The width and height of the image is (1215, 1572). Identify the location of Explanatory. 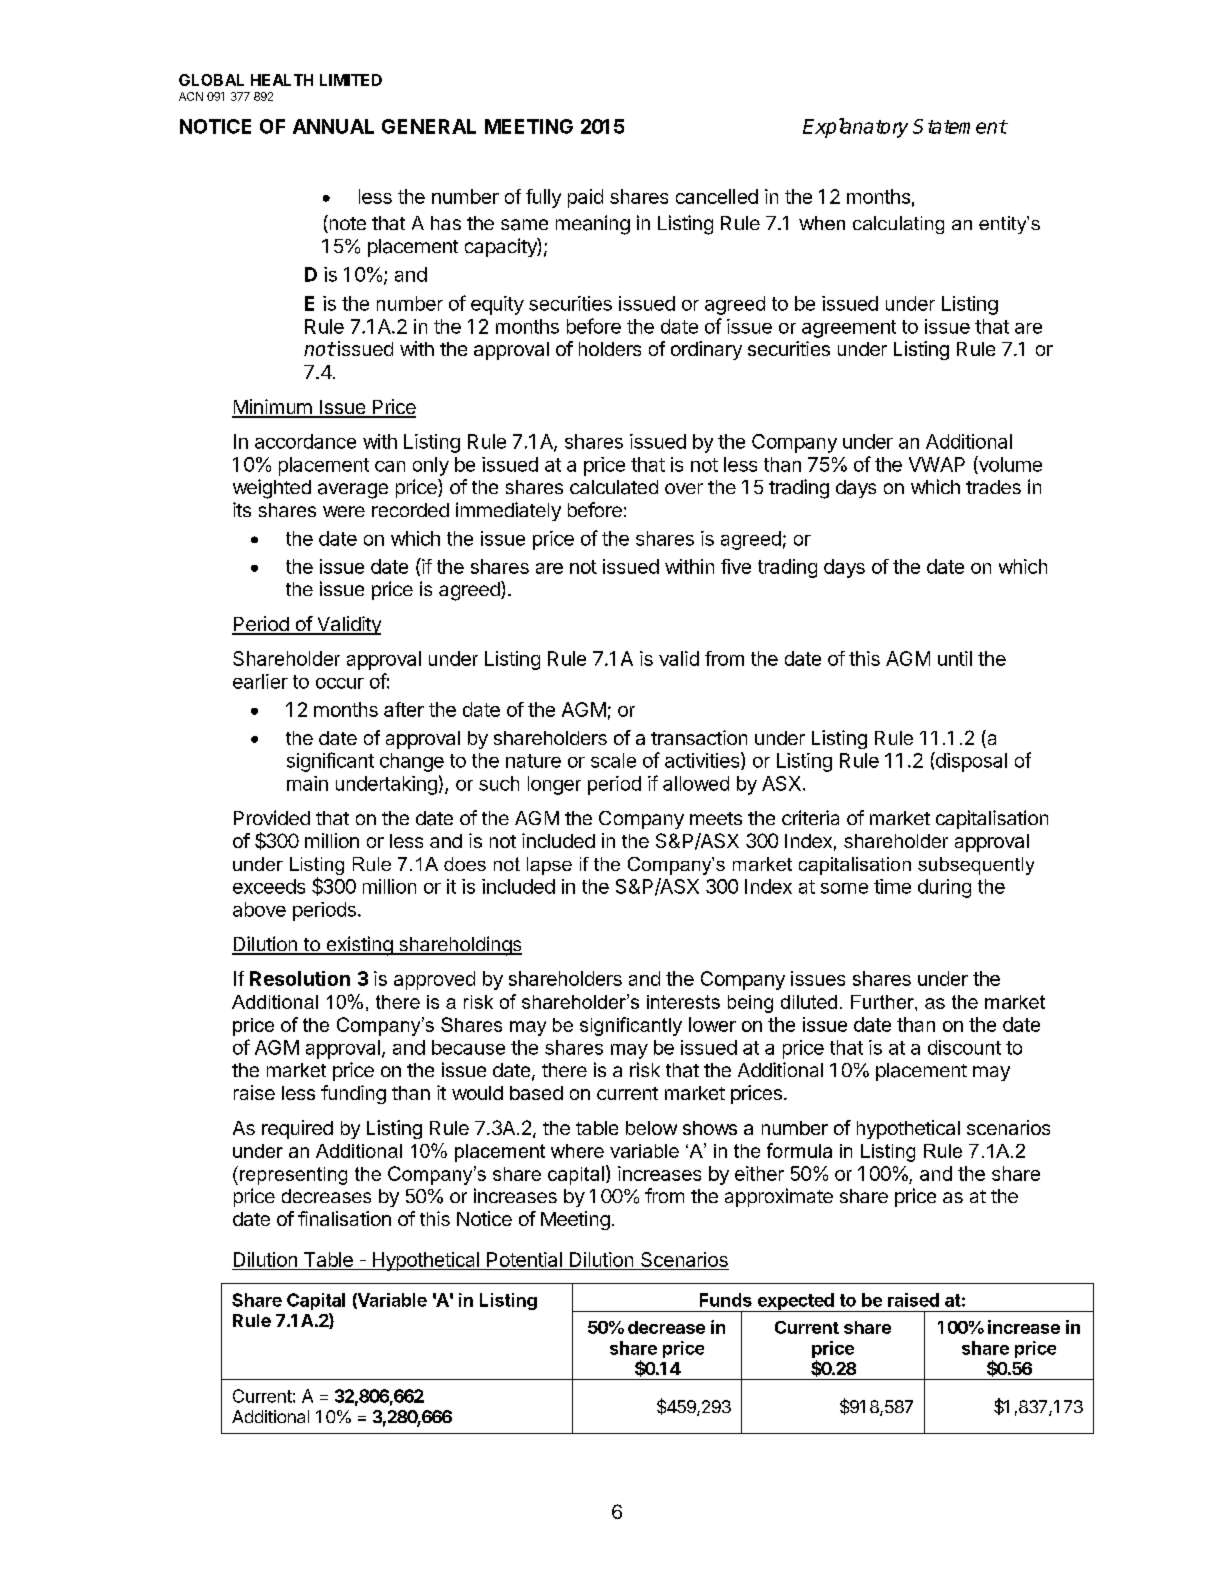
(855, 128).
